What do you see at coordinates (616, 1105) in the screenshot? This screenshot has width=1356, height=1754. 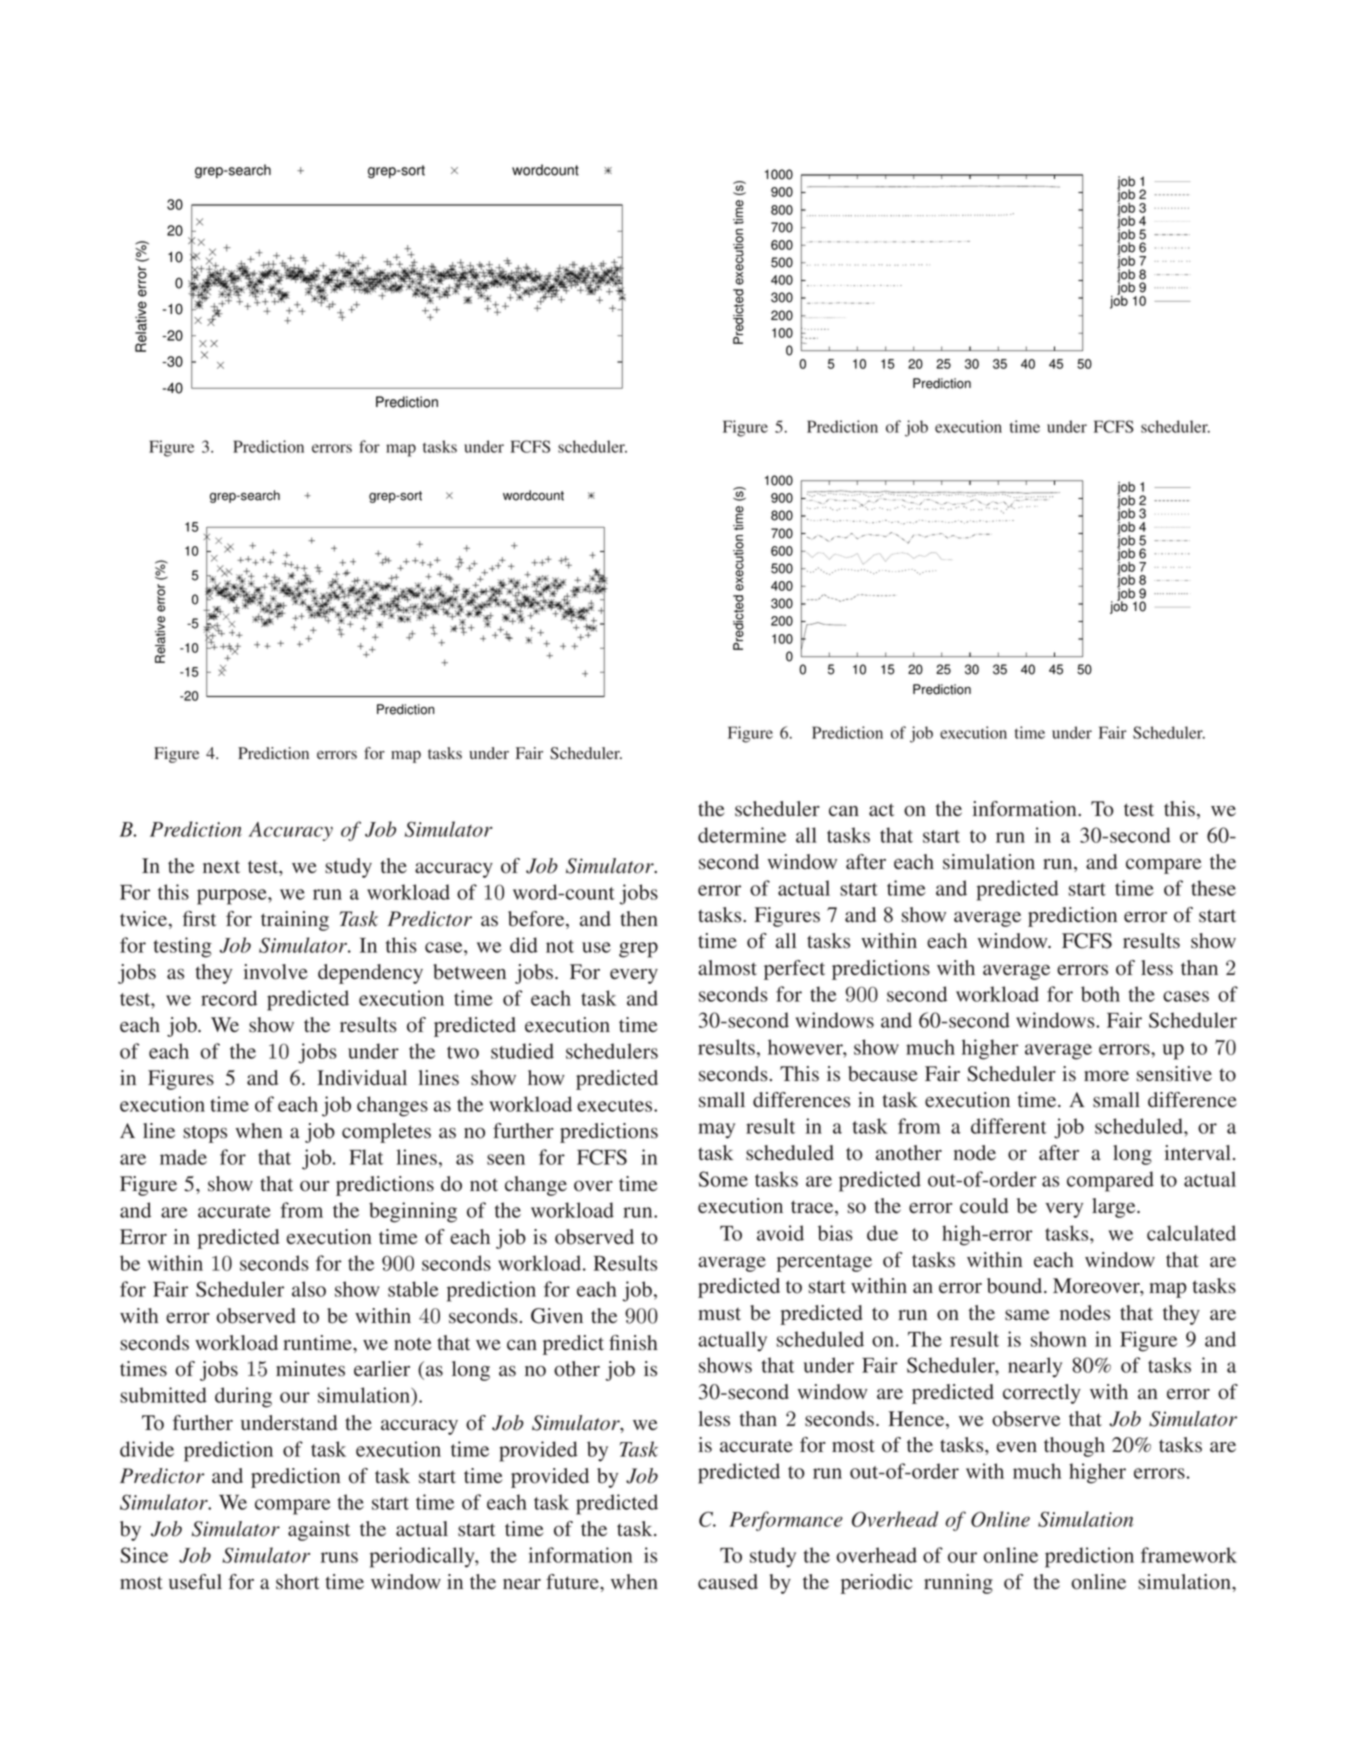 I see `executes` at bounding box center [616, 1105].
